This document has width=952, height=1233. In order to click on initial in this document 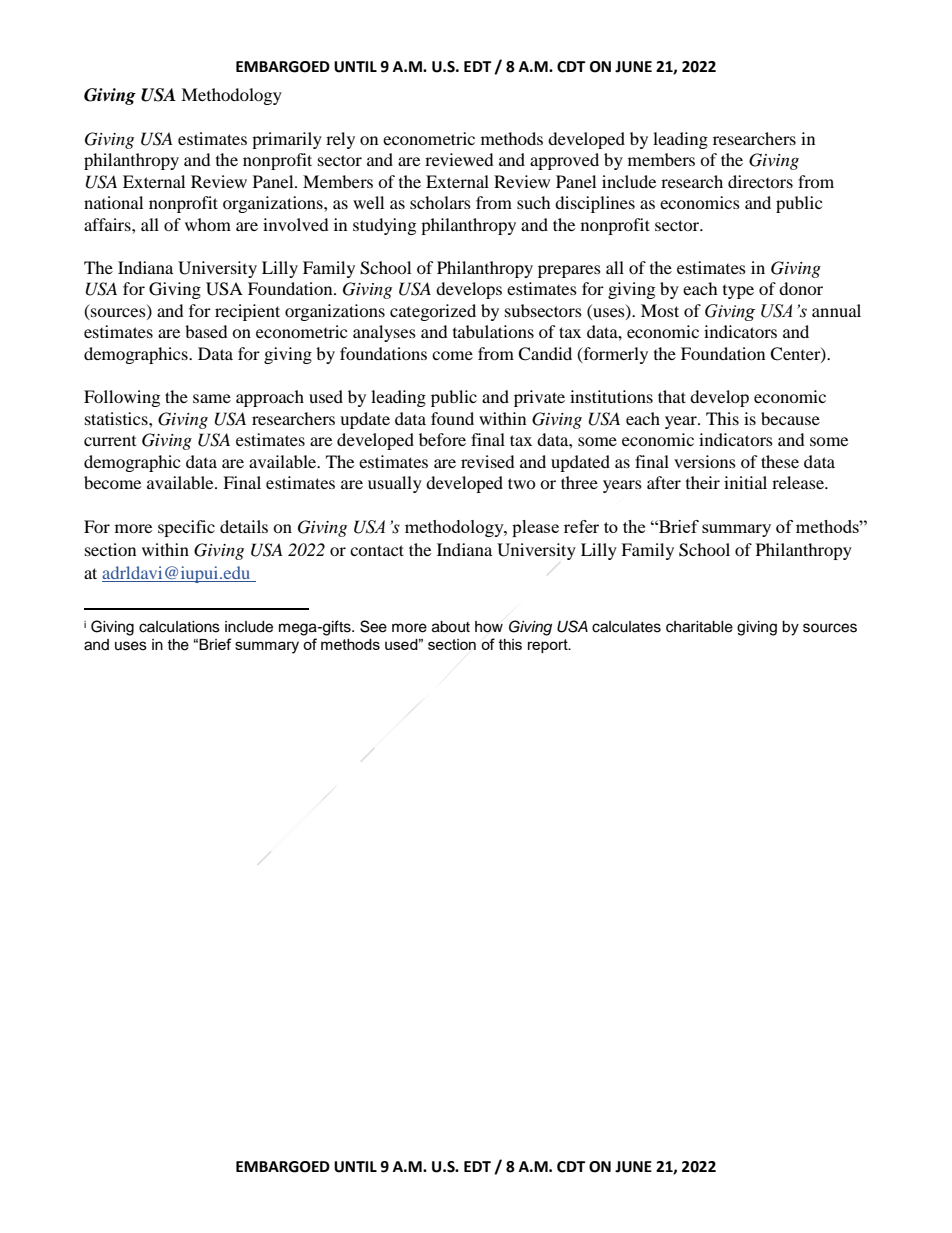, I will do `click(745, 482)`.
